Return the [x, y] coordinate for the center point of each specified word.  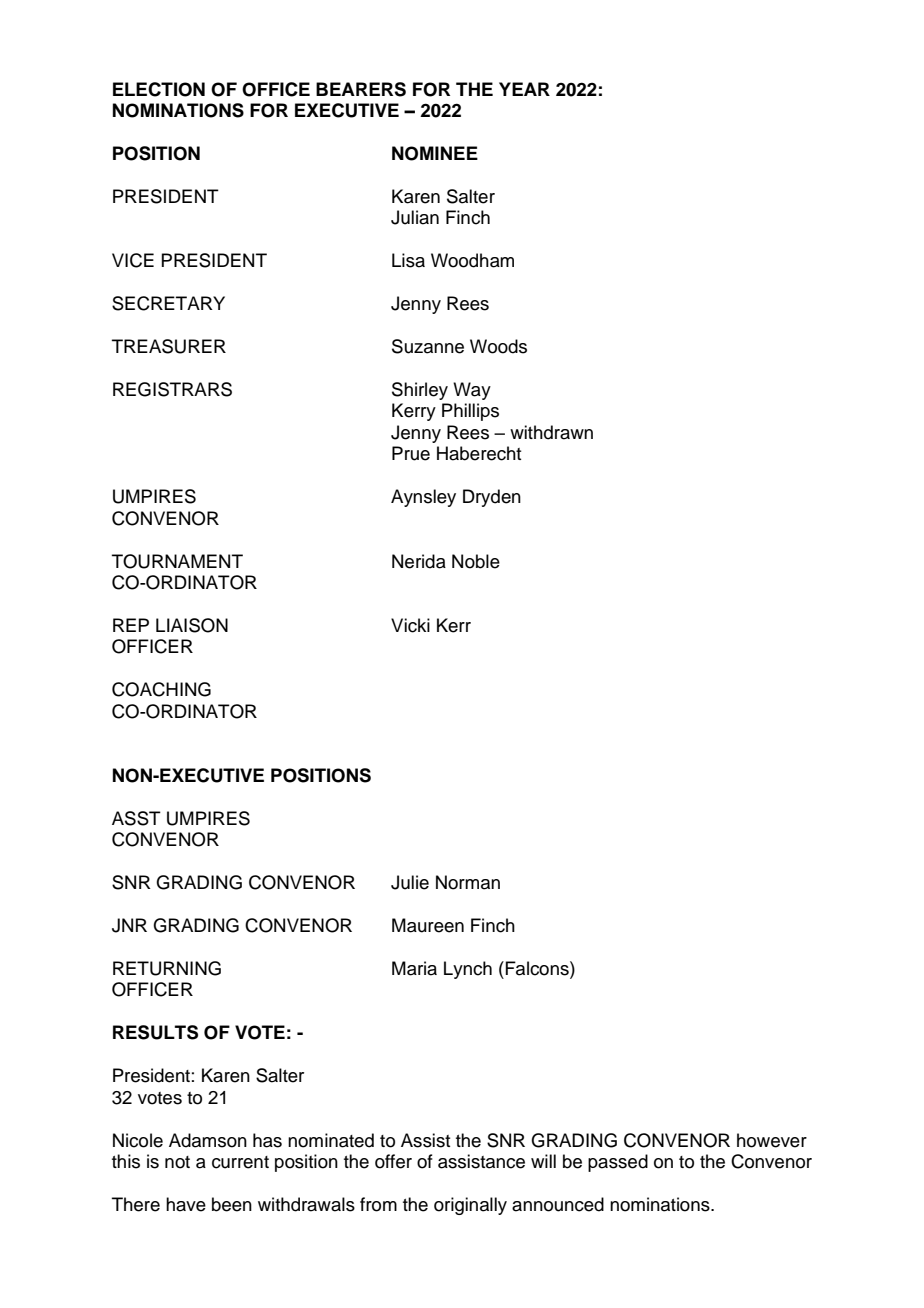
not [177, 1162]
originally [470, 1206]
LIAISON [192, 625]
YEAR [524, 89]
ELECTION [159, 89]
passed [618, 1163]
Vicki [410, 625]
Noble [476, 561]
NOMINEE [435, 153]
